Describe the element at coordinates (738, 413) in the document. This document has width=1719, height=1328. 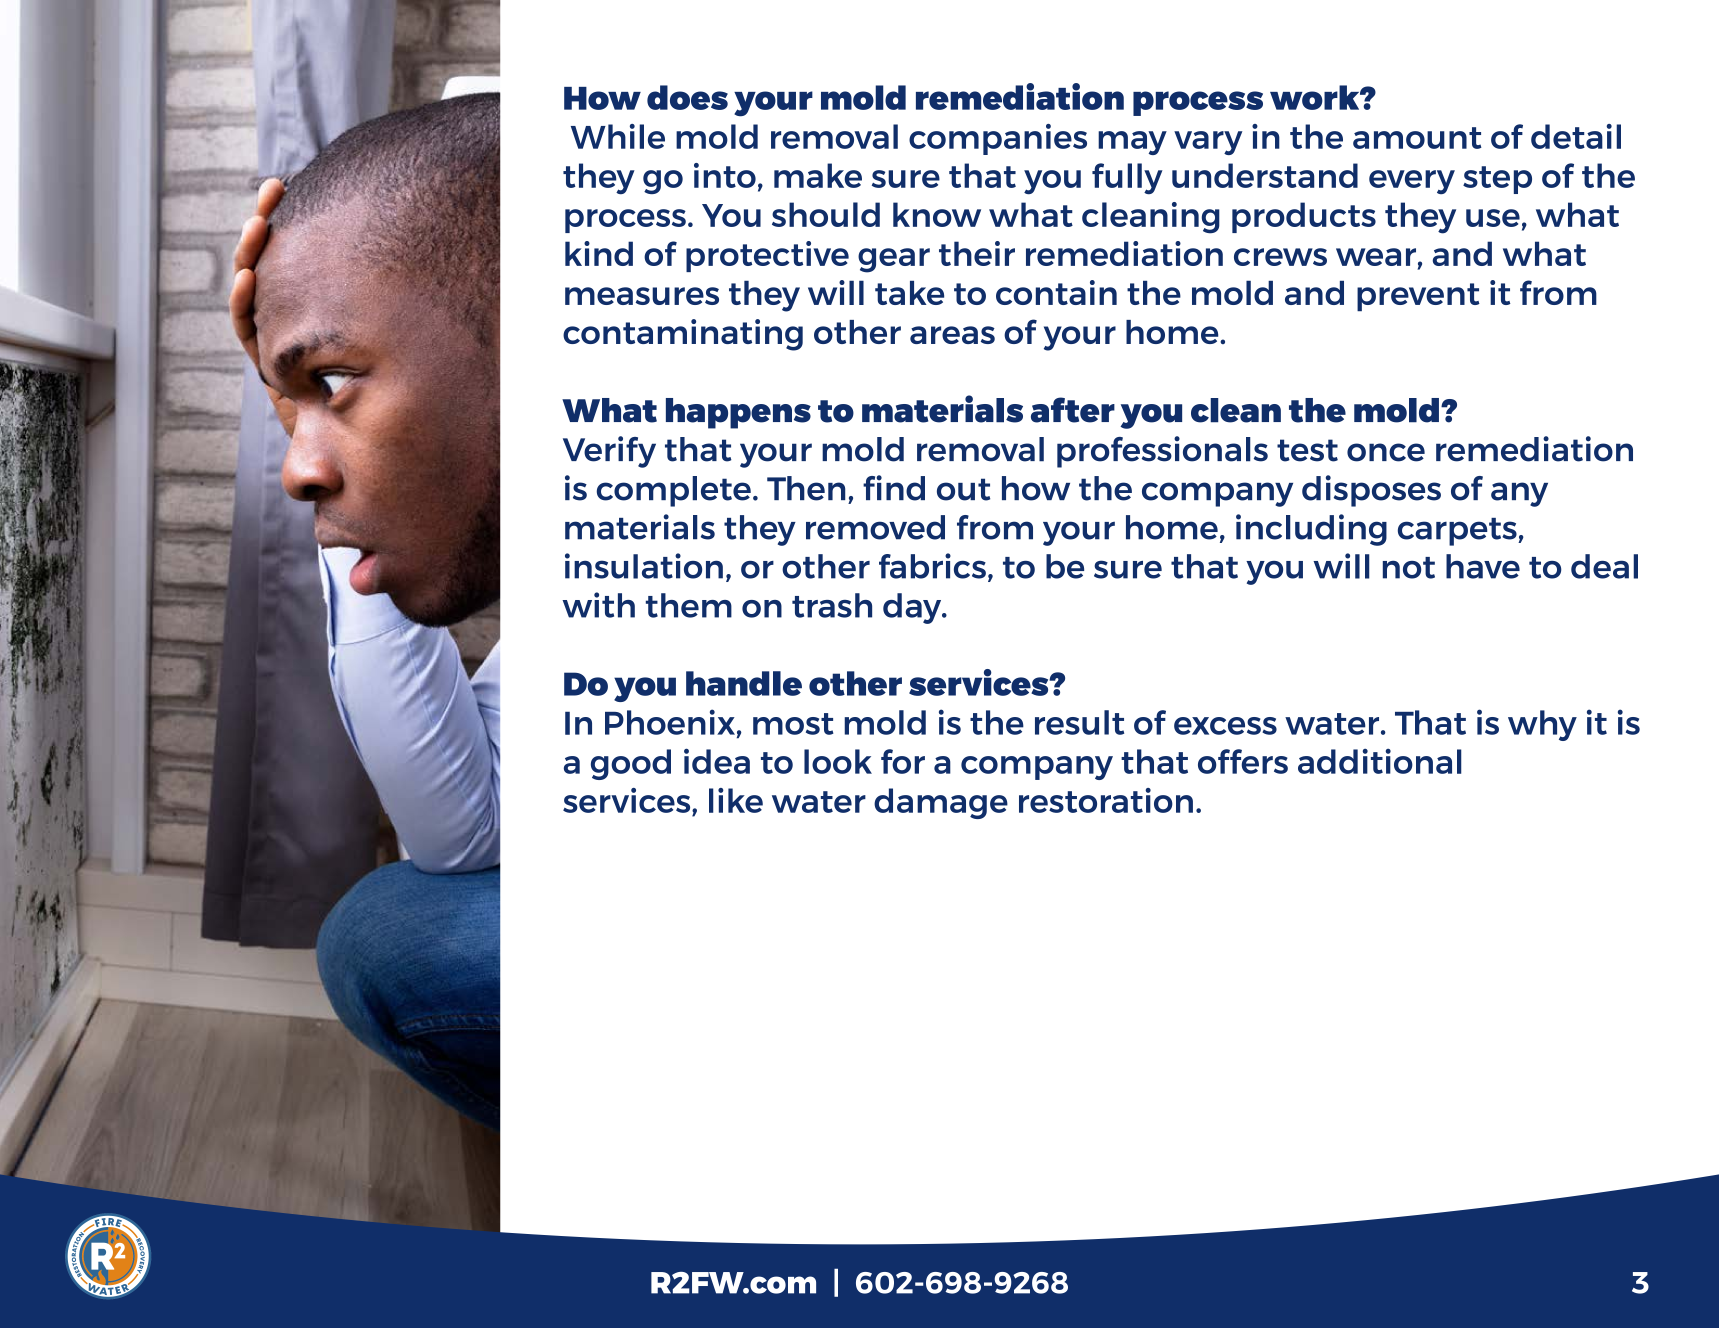
I see `happens` at that location.
